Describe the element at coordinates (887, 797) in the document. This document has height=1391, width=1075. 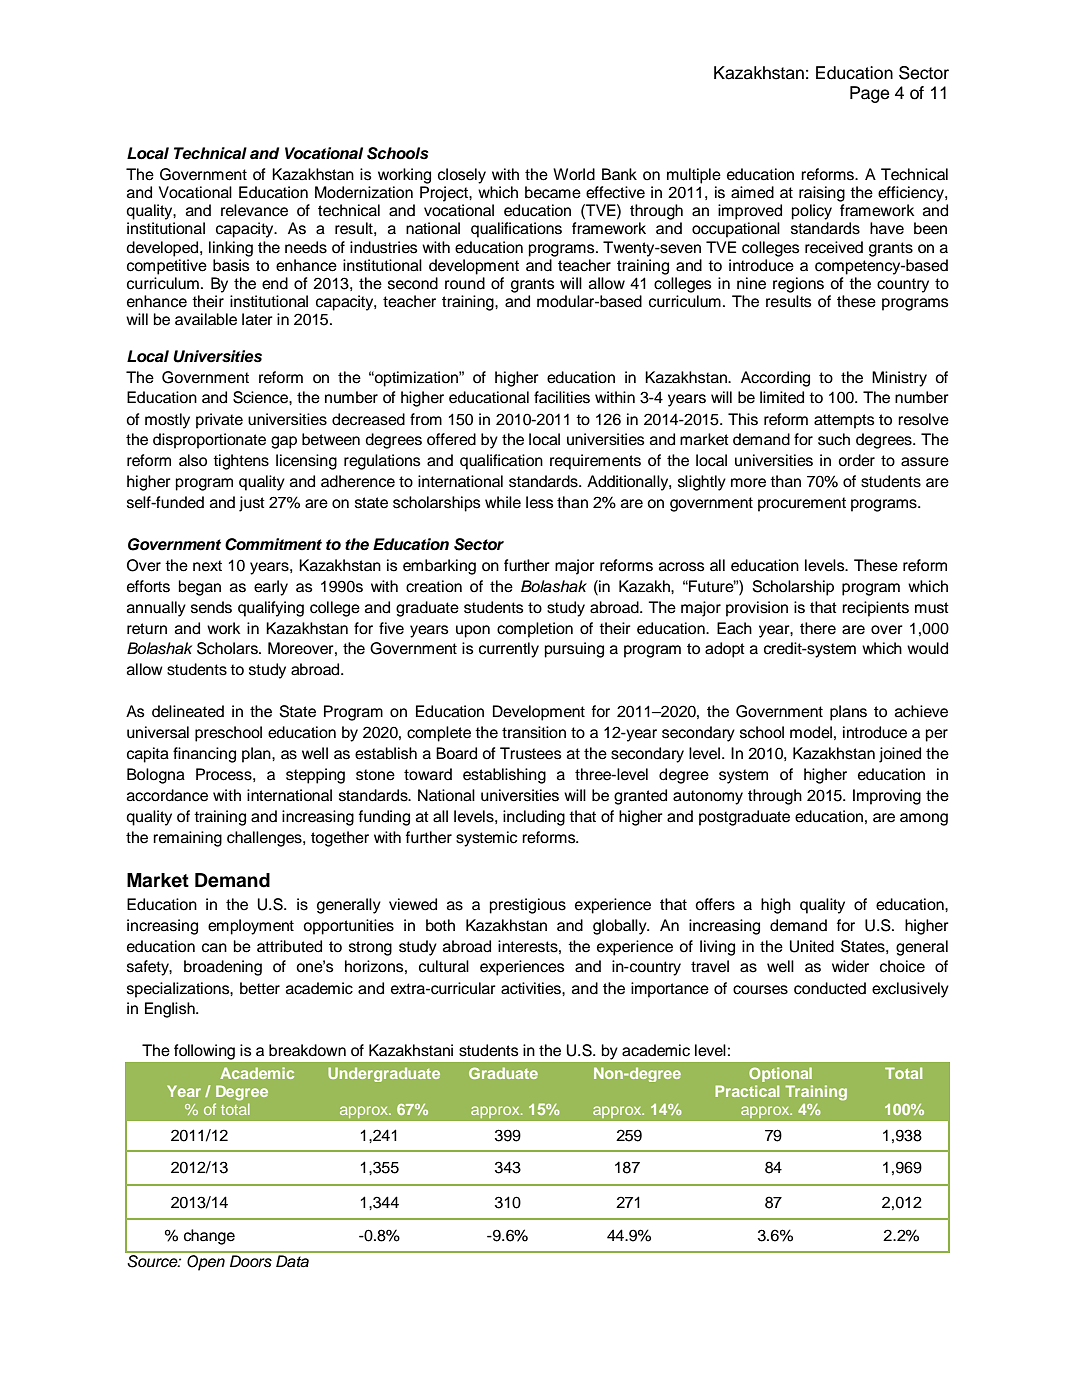
I see `Improving` at that location.
